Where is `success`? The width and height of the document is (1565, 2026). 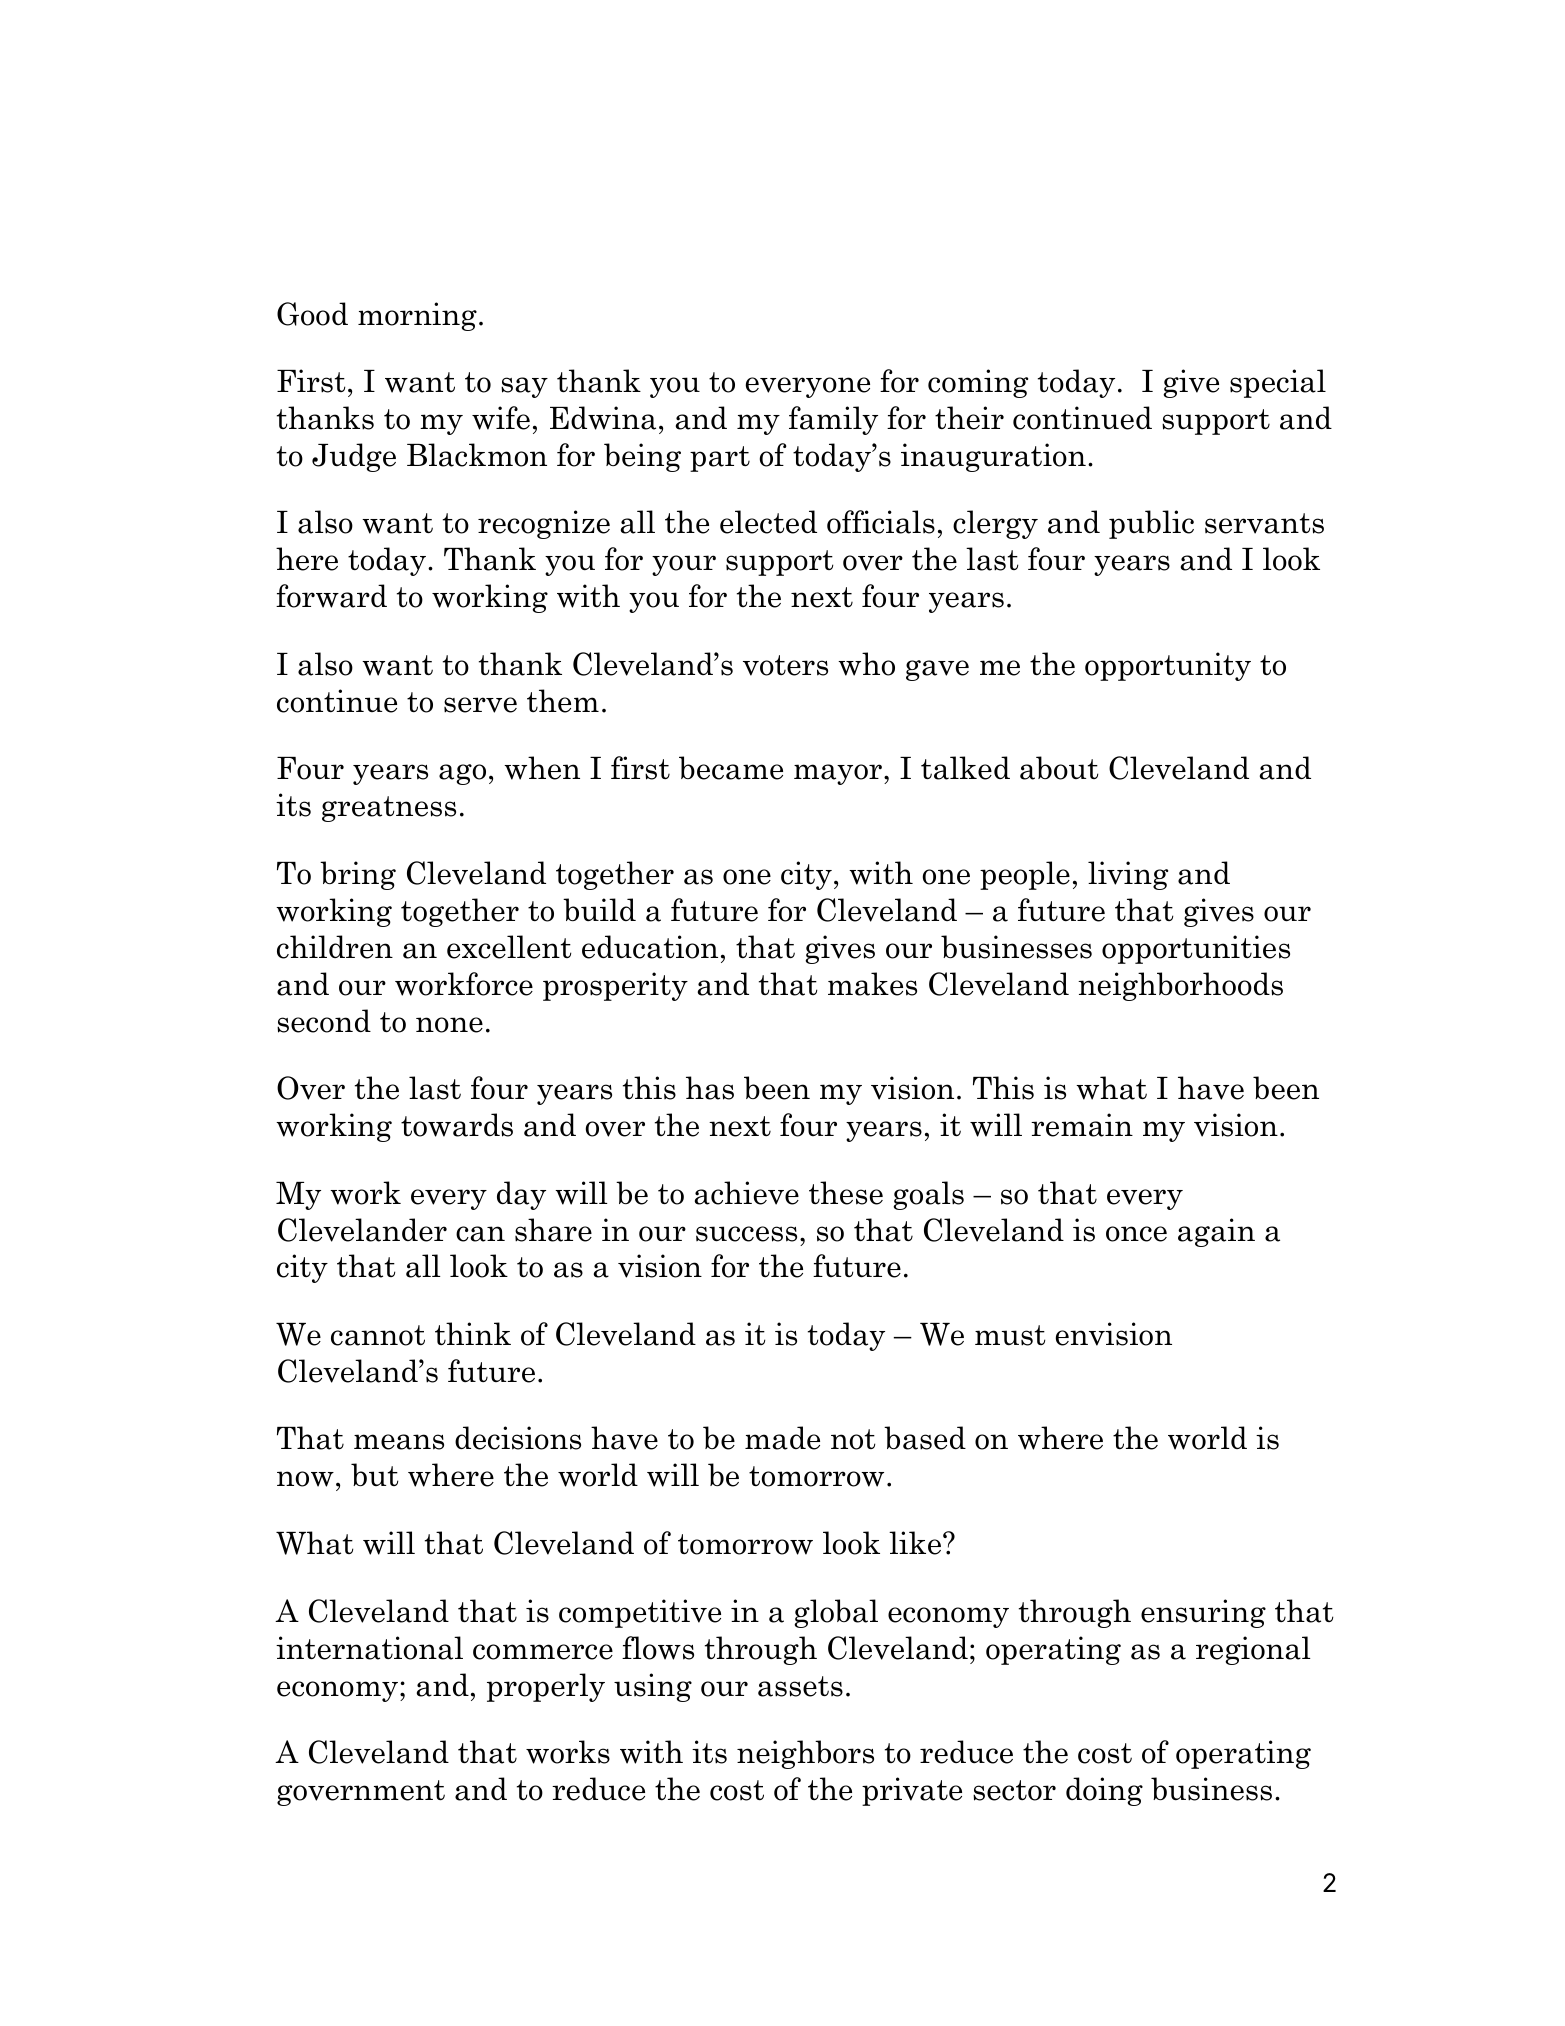 success is located at coordinates (746, 1234).
